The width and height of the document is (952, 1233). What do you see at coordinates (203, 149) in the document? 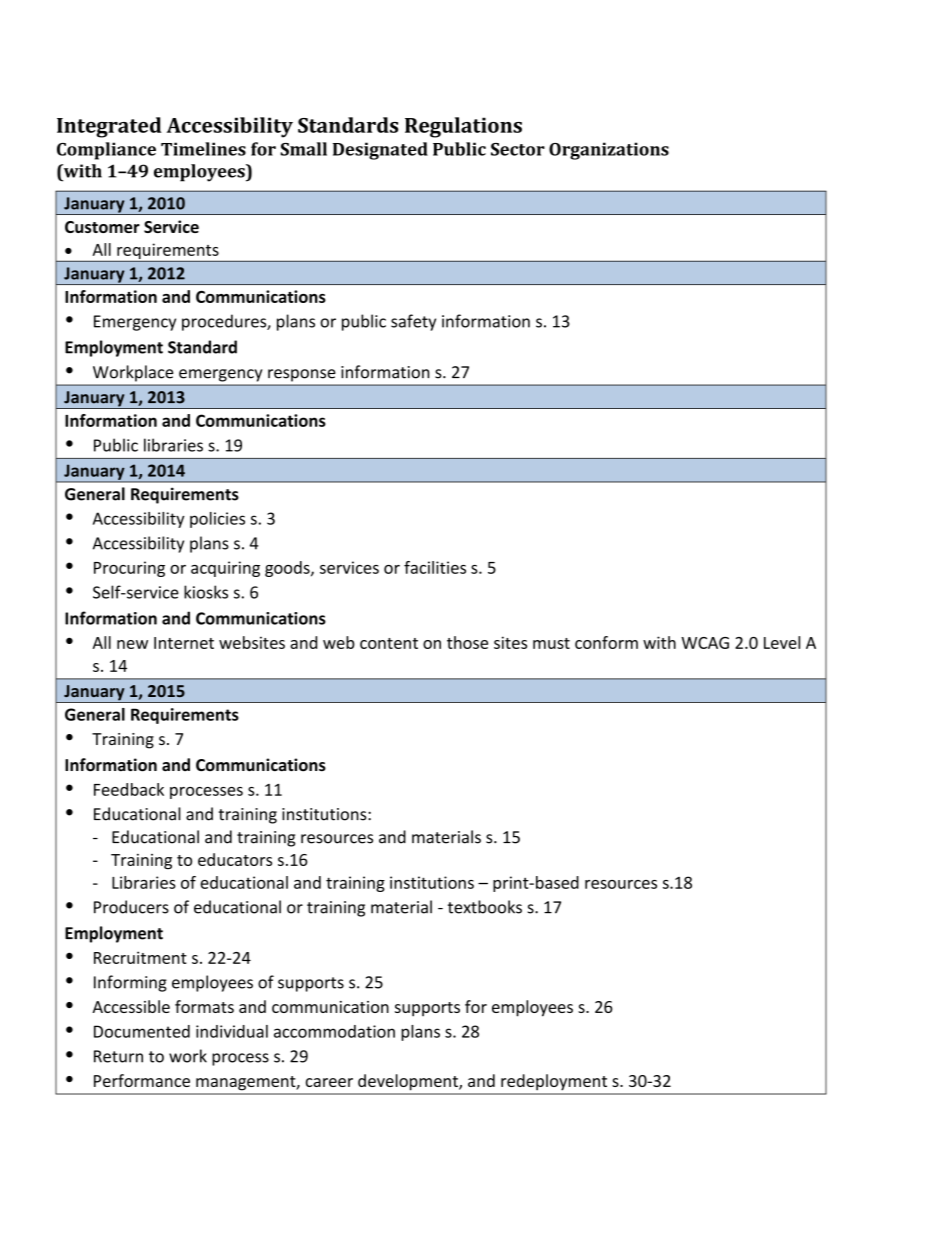
I see `Timelines` at bounding box center [203, 149].
